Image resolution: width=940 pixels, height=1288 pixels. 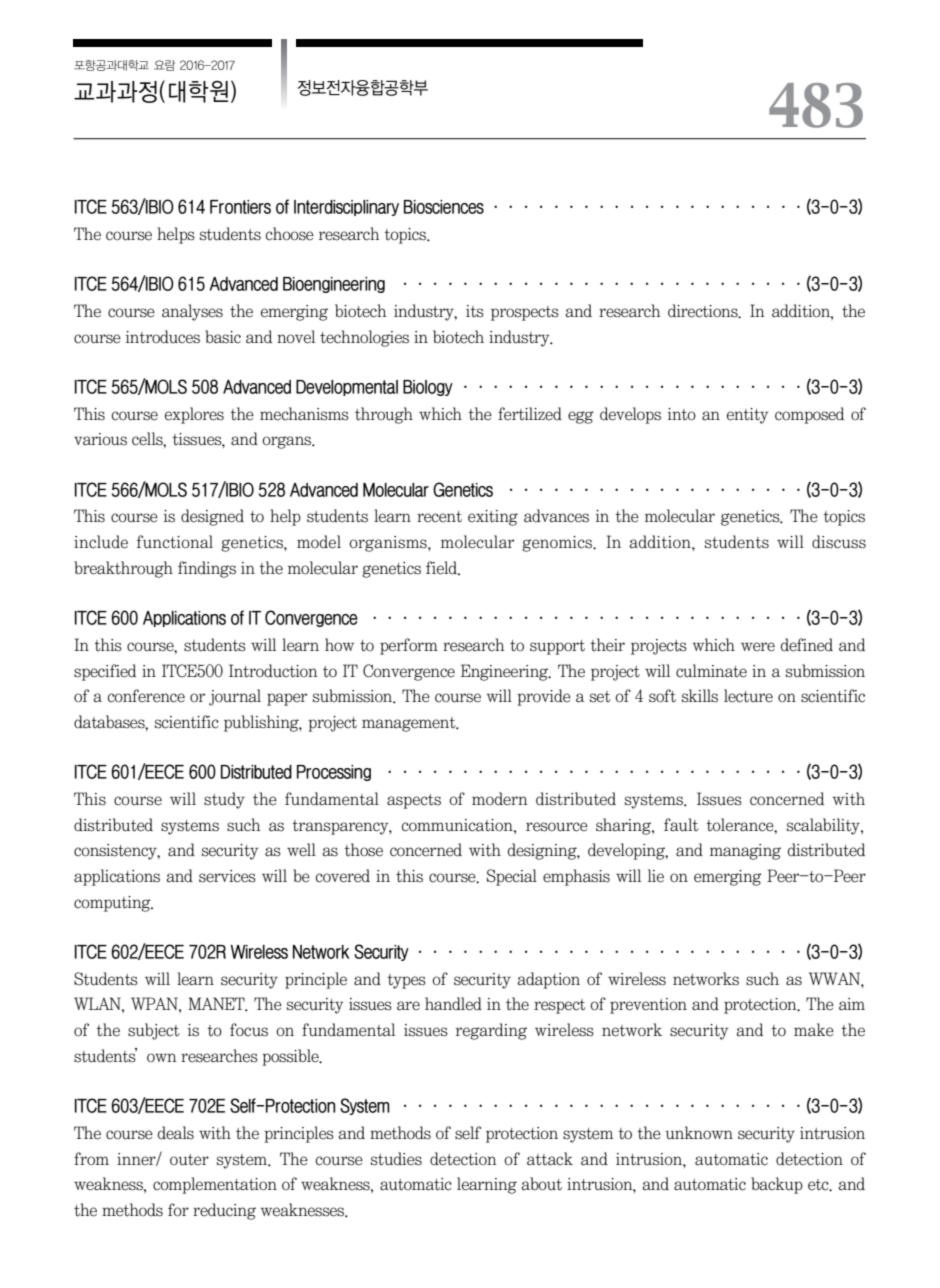 What do you see at coordinates (175, 542) in the screenshot?
I see `functional` at bounding box center [175, 542].
